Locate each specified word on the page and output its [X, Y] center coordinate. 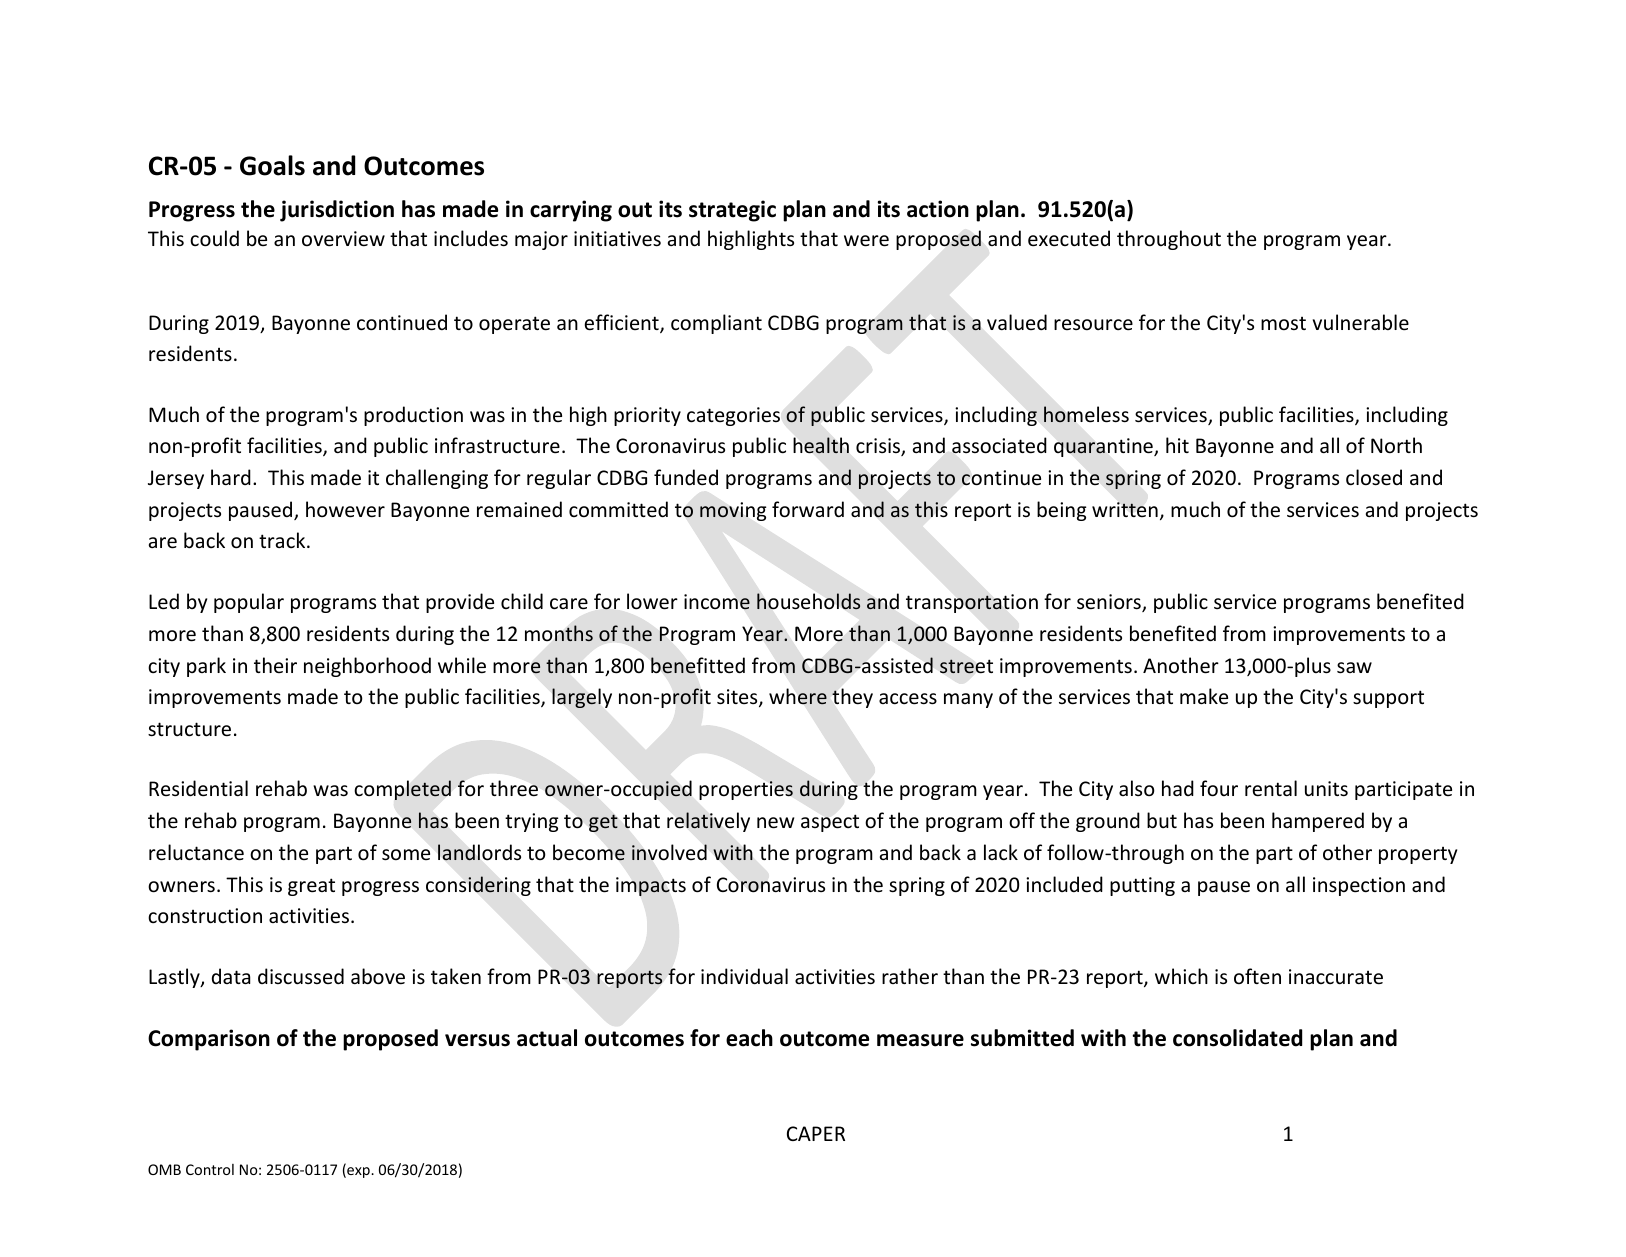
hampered [1318, 822]
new [775, 823]
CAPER [816, 1133]
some [406, 855]
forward [808, 509]
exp [358, 1172]
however [345, 509]
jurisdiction [337, 211]
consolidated [1237, 1038]
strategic [732, 211]
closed [1374, 477]
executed [1069, 238]
